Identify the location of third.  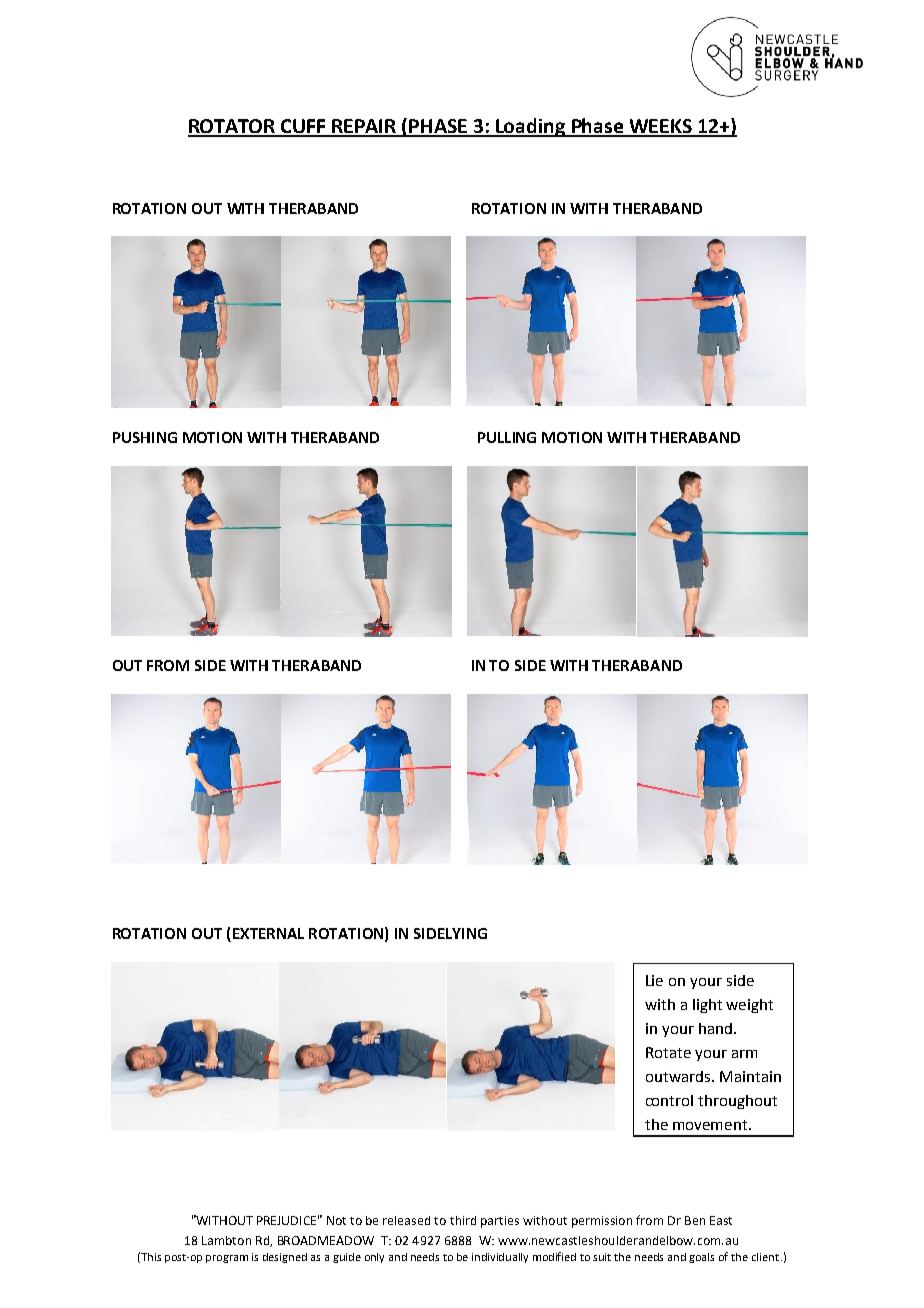
(463, 1220).
